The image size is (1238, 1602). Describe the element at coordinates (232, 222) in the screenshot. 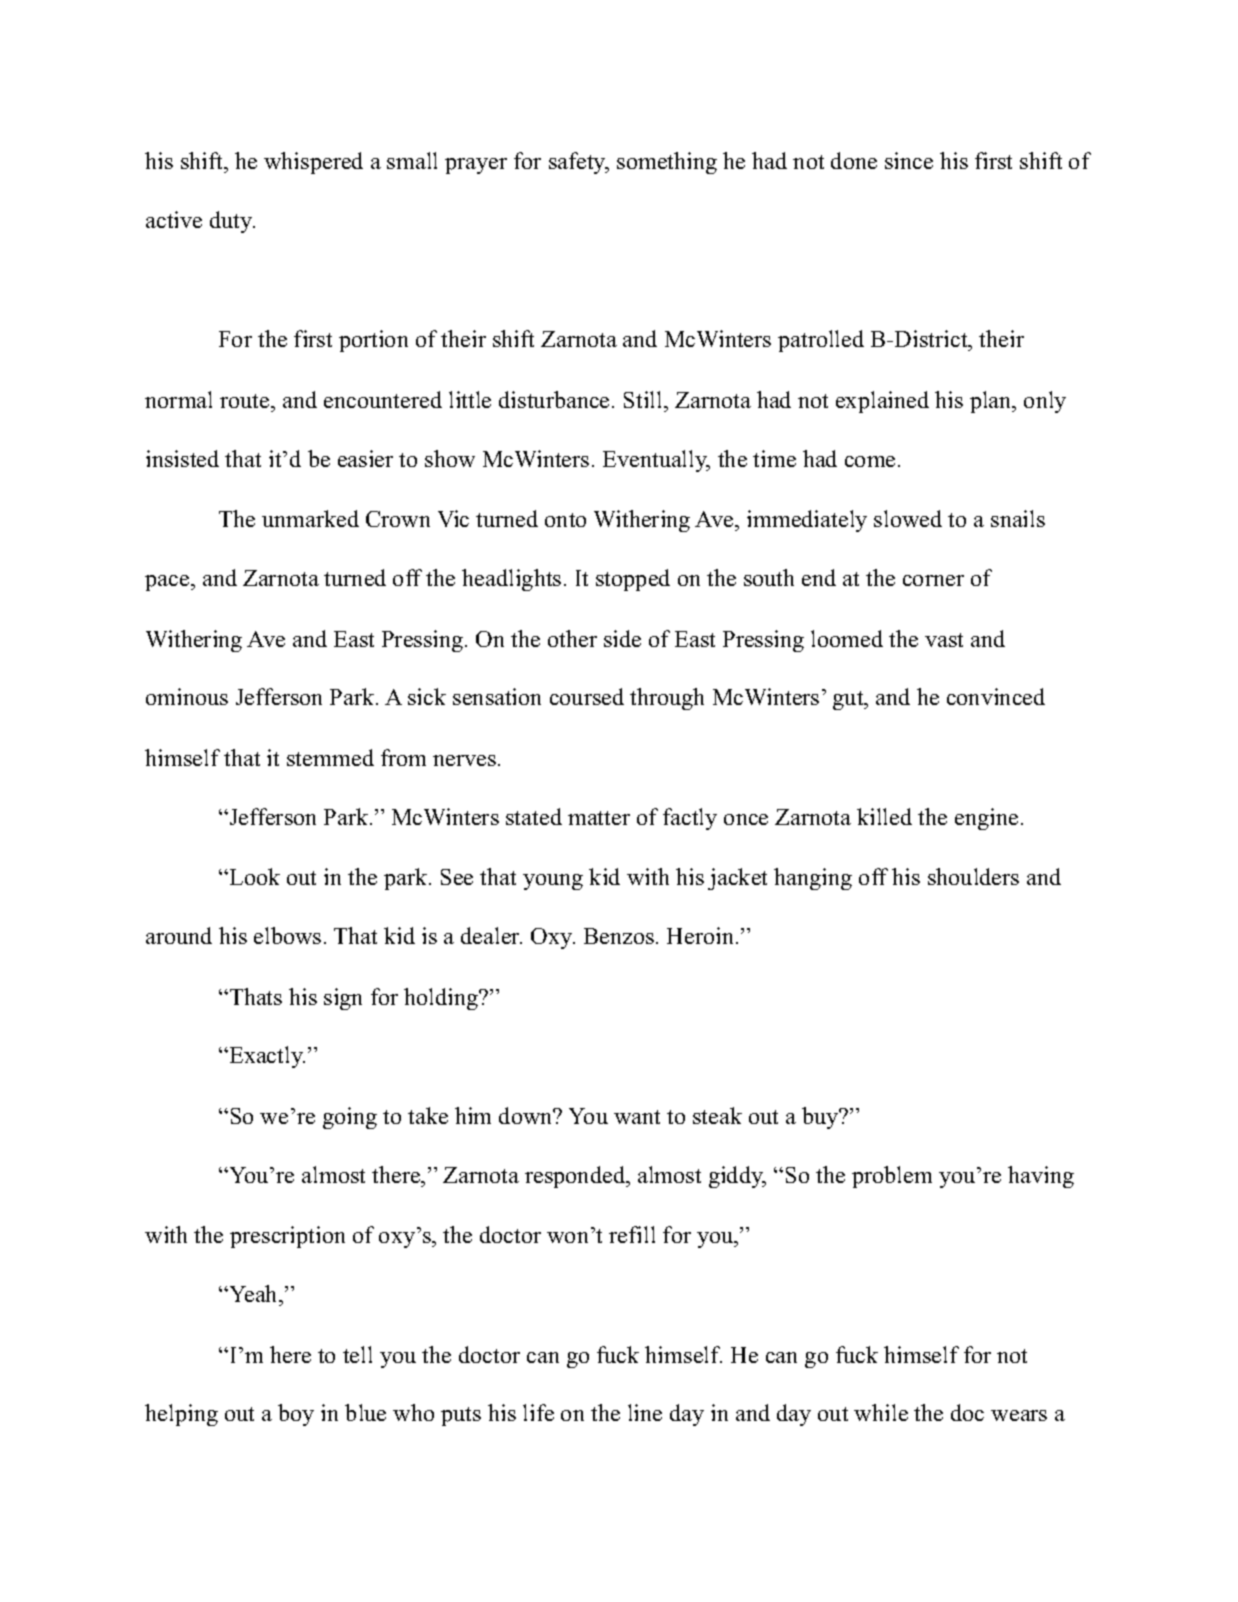

I see `duty` at that location.
